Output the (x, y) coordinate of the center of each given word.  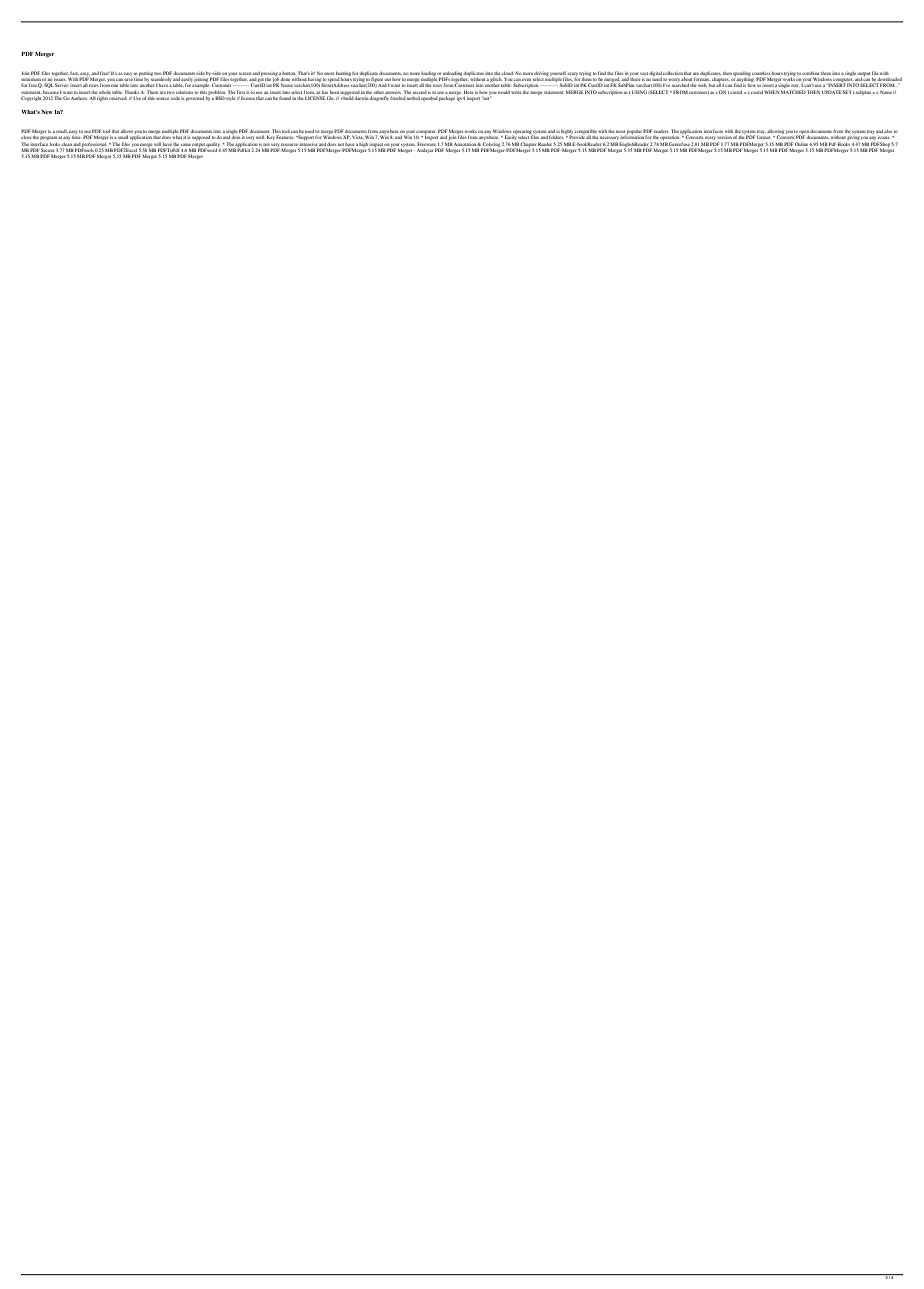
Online (802, 144)
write (516, 92)
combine (810, 73)
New (47, 112)
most (620, 131)
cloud (508, 73)
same (186, 144)
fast (74, 73)
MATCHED (793, 92)
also (888, 131)
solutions (184, 92)
